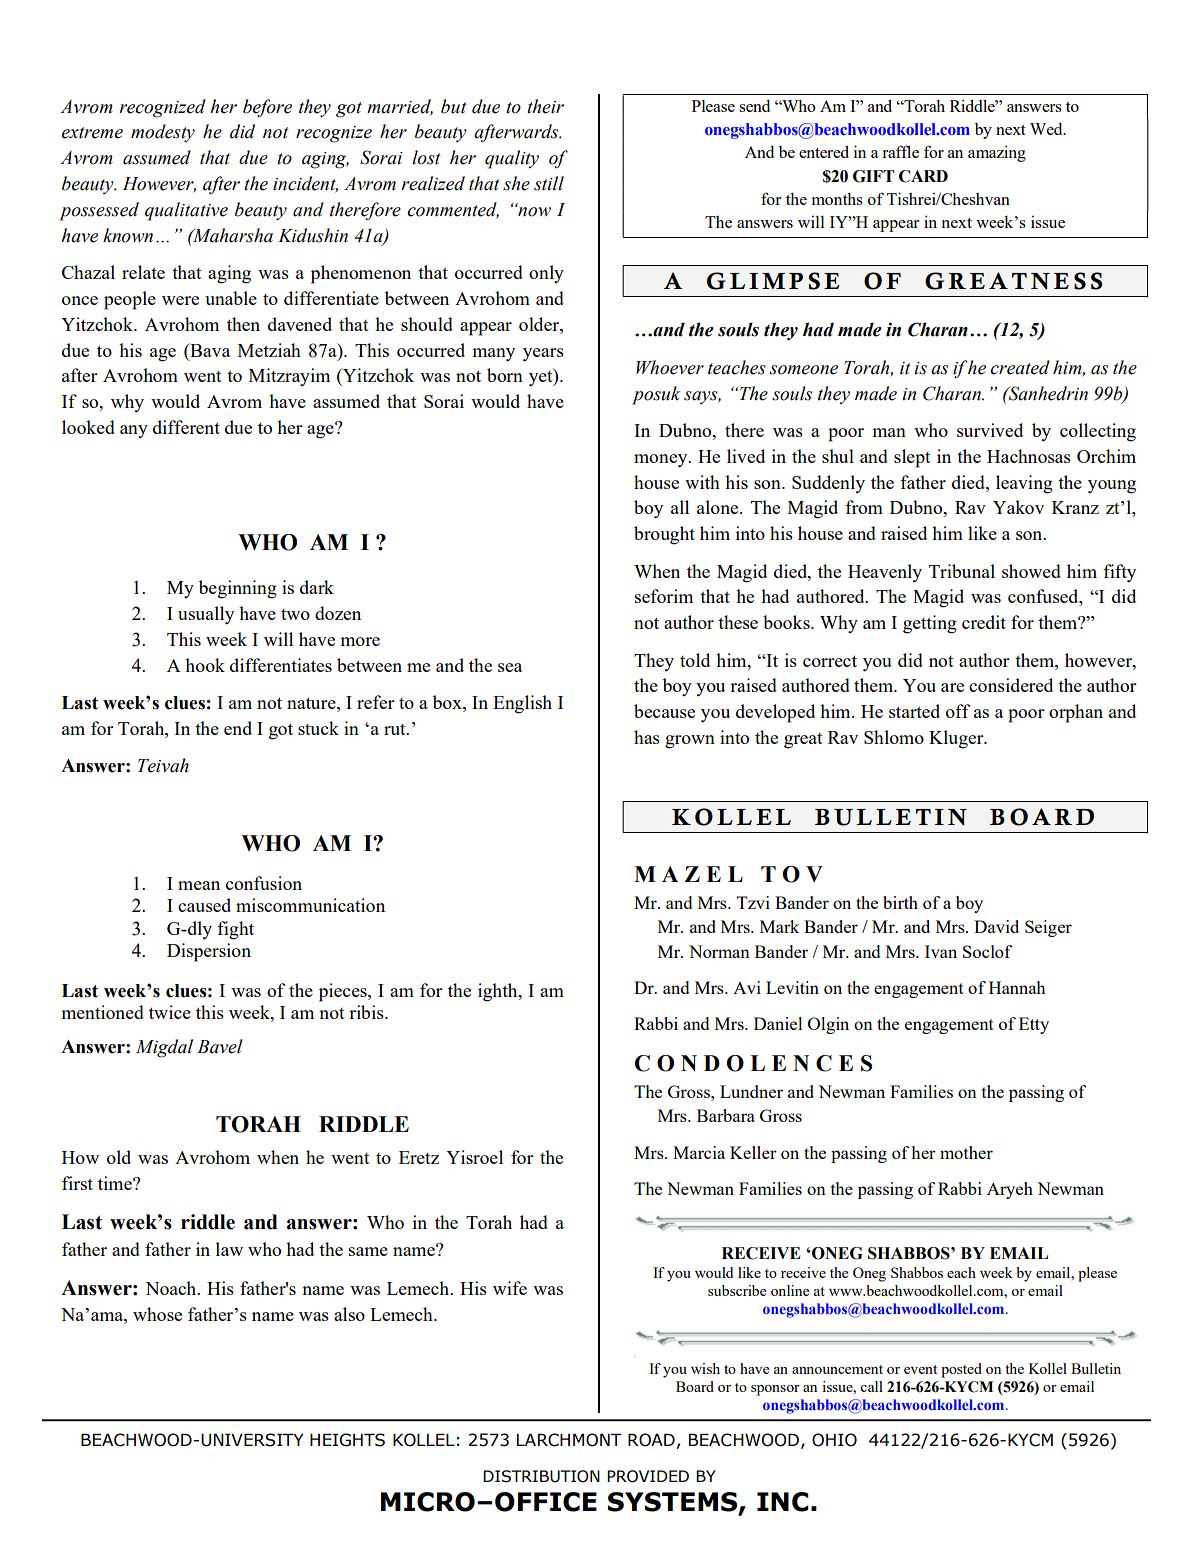 The image size is (1193, 1544). What do you see at coordinates (220, 1046) in the screenshot?
I see `Bavel` at bounding box center [220, 1046].
